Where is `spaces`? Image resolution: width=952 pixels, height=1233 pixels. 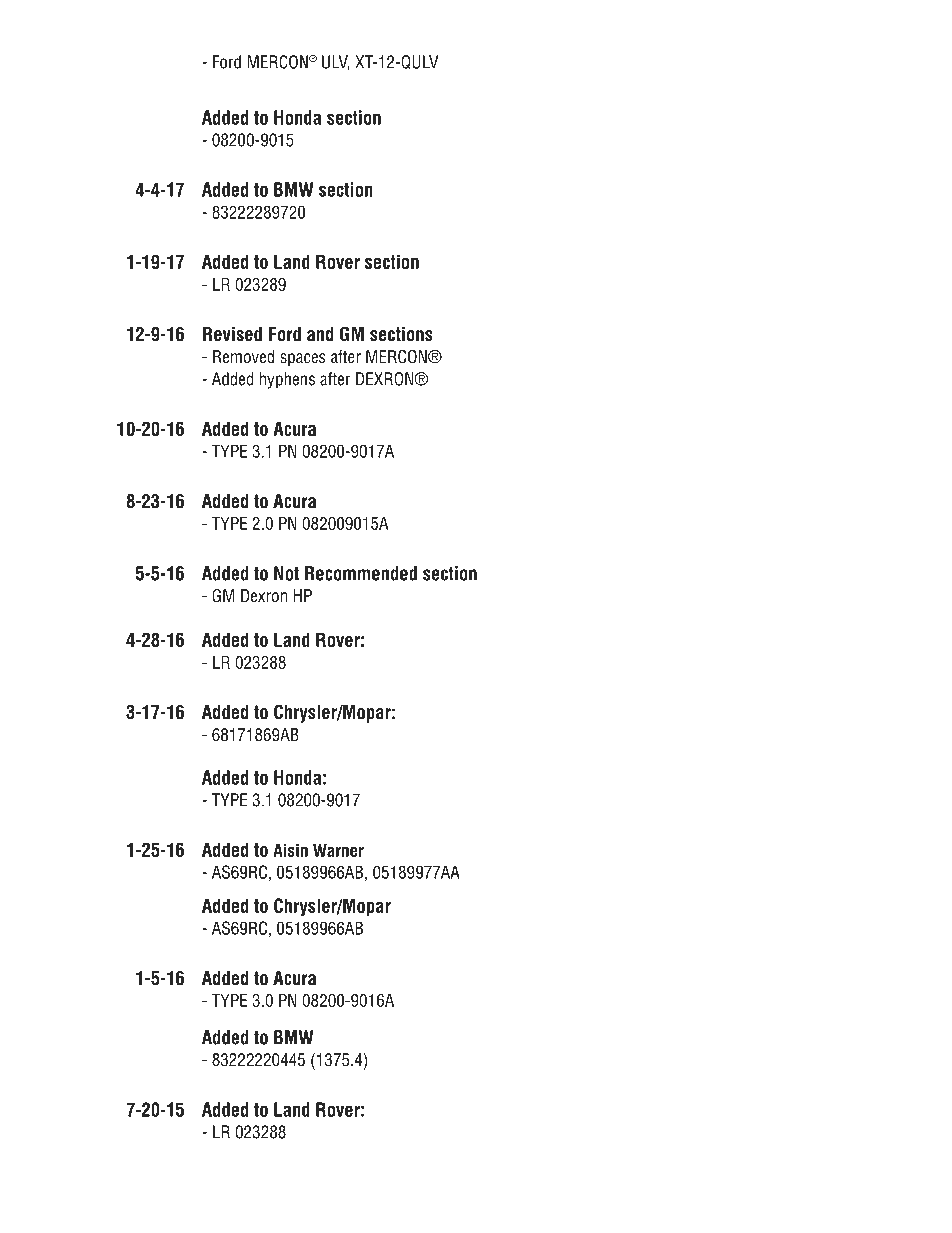
spaces is located at coordinates (303, 359).
